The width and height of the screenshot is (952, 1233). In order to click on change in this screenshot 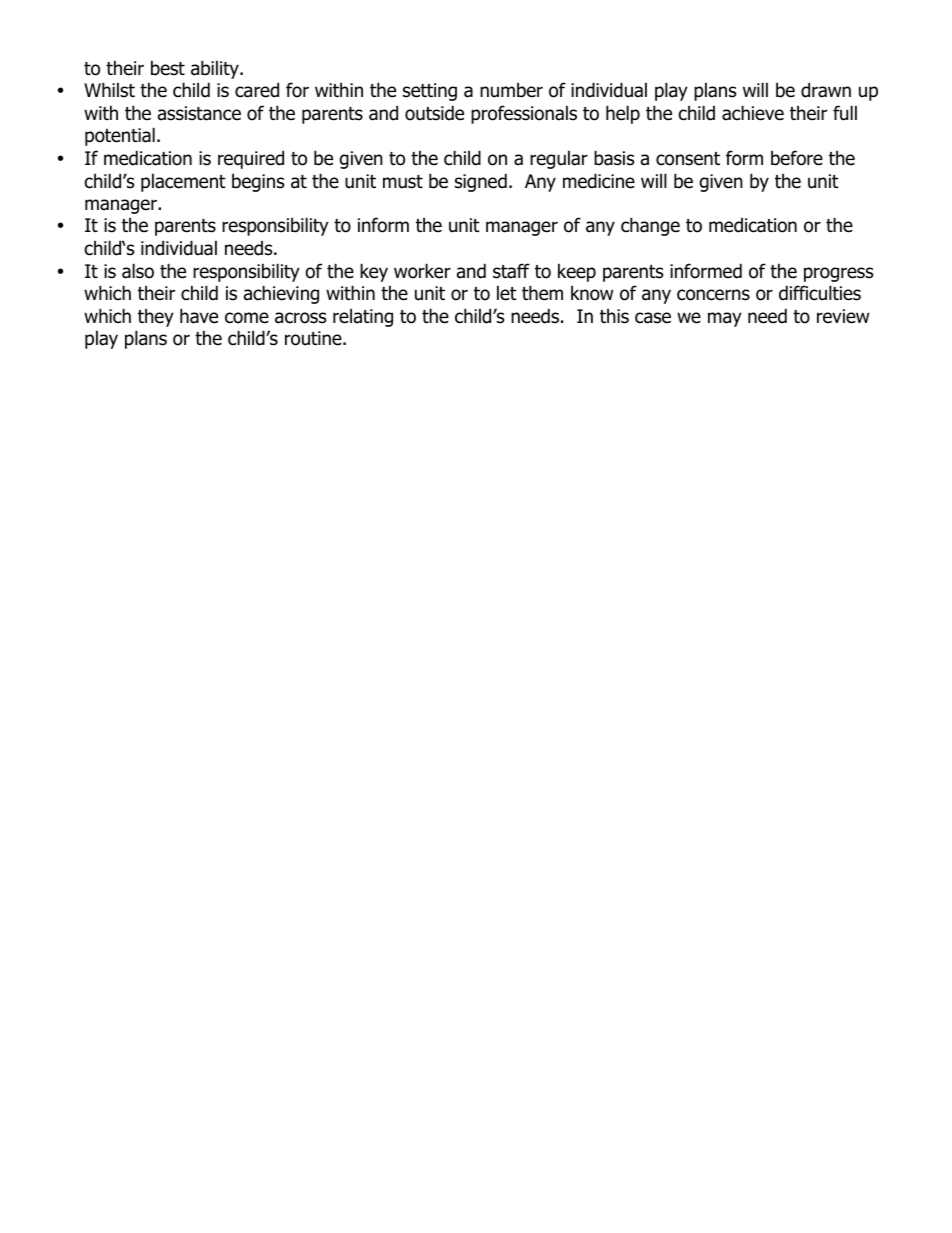, I will do `click(650, 226)`.
